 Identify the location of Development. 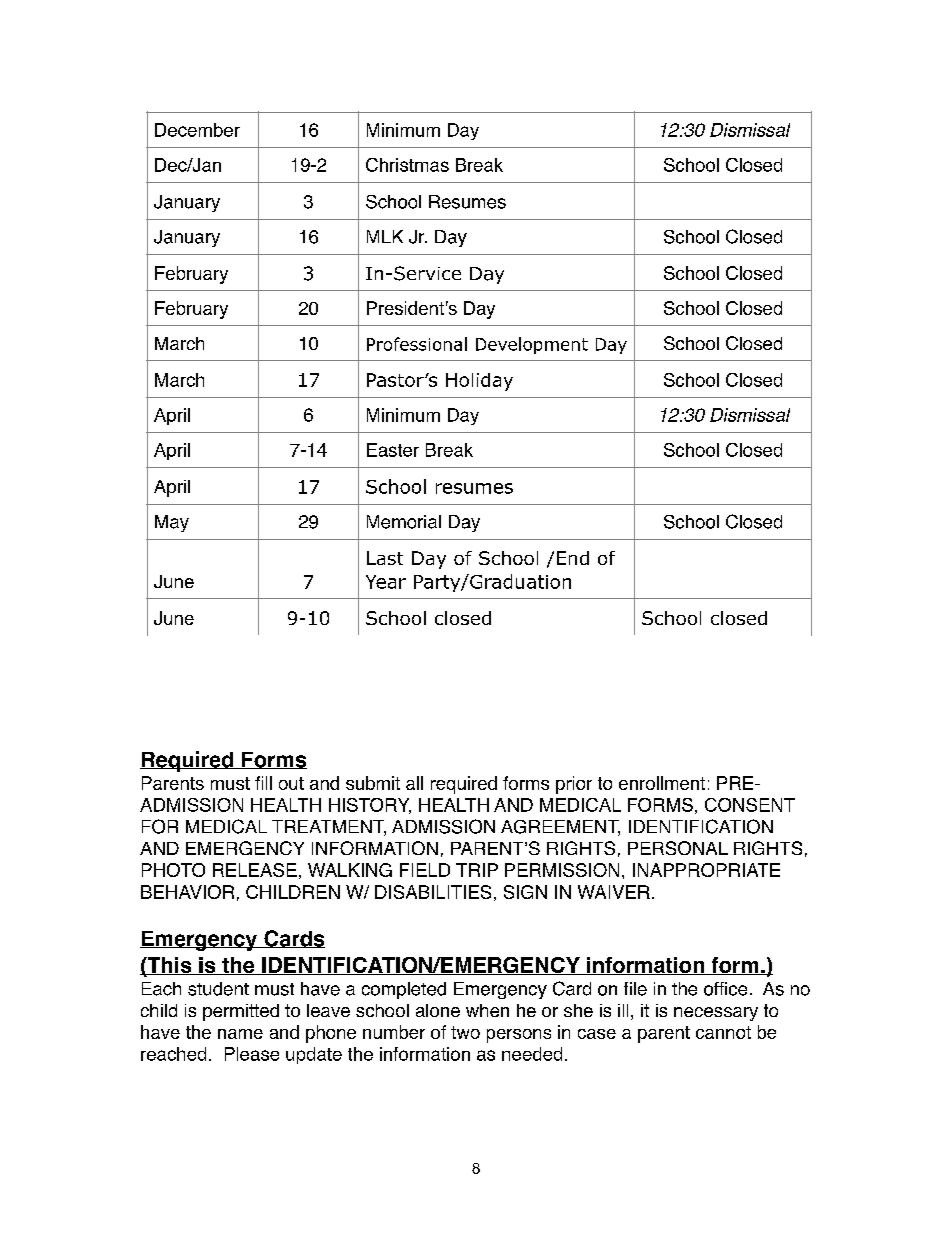
(532, 345).
